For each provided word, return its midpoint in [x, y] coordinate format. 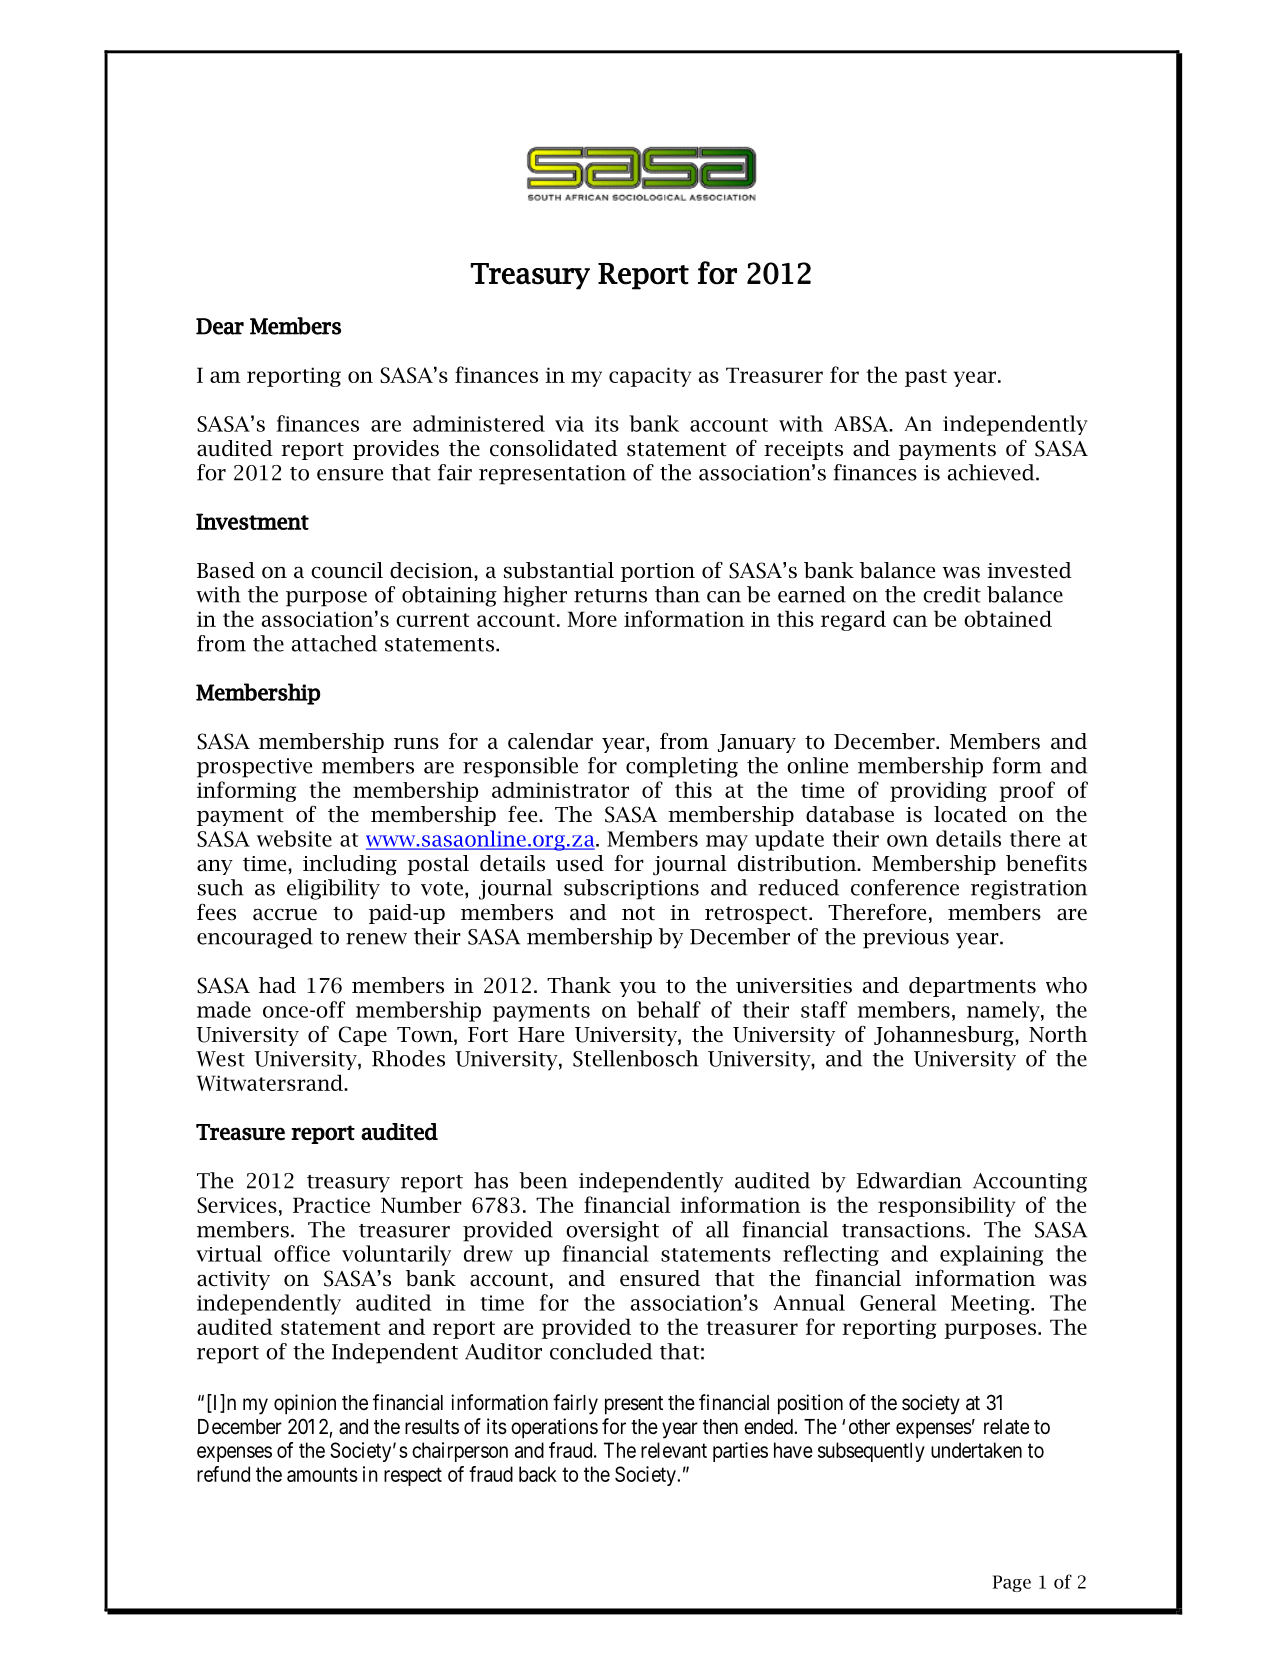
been [543, 1180]
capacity [650, 377]
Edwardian [909, 1180]
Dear [220, 326]
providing [938, 791]
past [926, 378]
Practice [331, 1205]
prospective [254, 768]
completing [682, 767]
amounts [322, 1474]
